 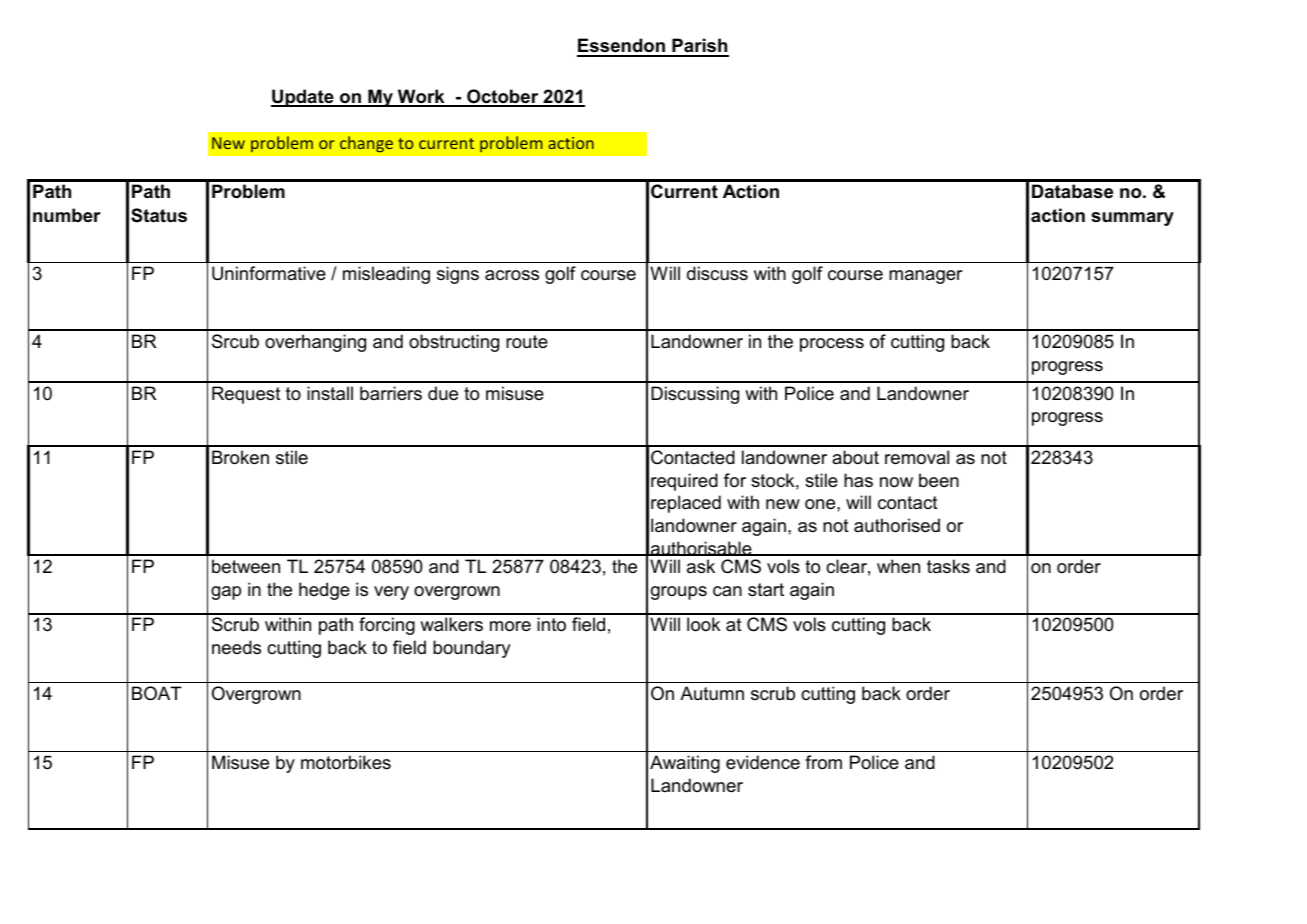 What do you see at coordinates (897, 525) in the screenshot?
I see `authorised` at bounding box center [897, 525].
